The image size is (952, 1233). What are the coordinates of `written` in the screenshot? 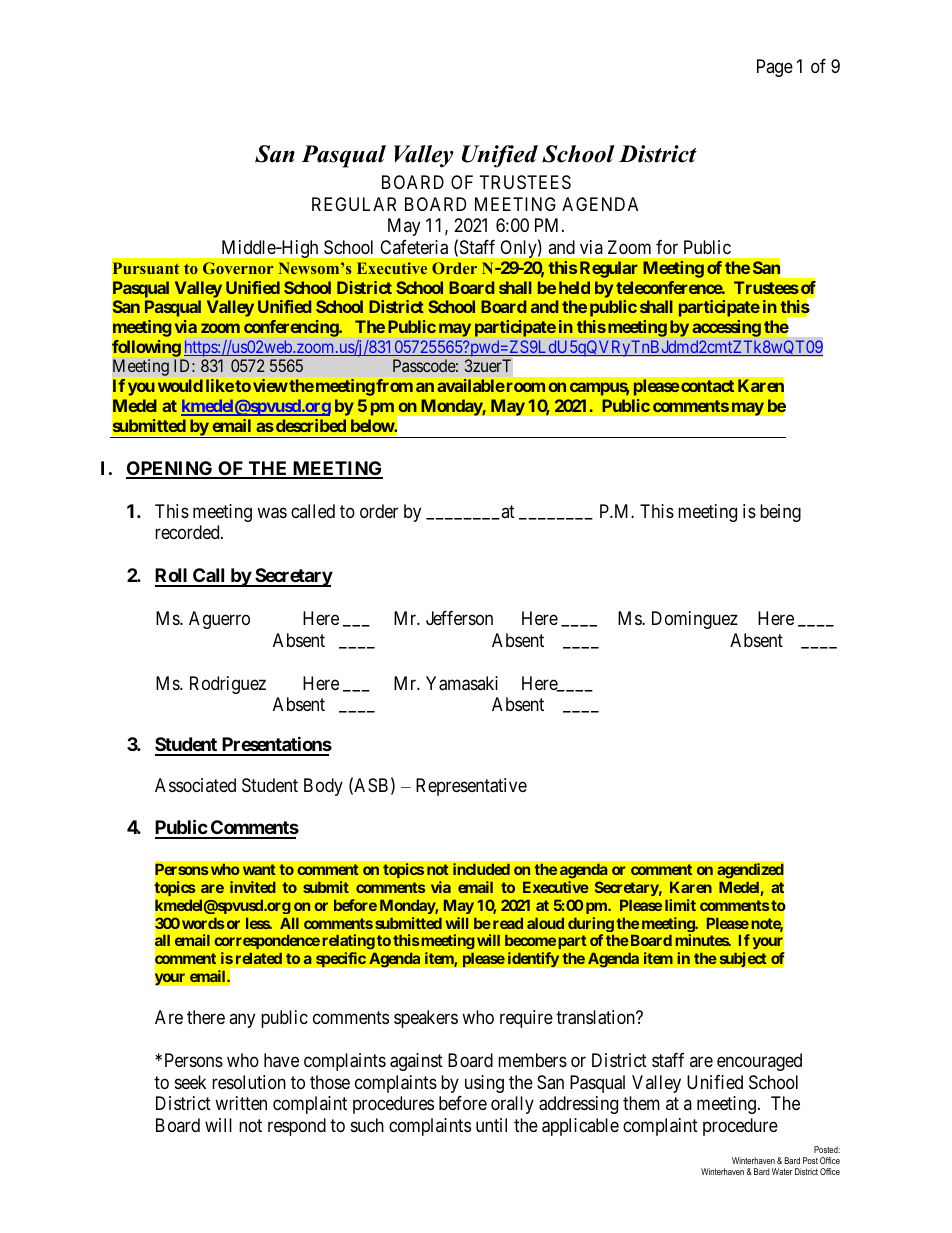 It's located at (241, 1103).
